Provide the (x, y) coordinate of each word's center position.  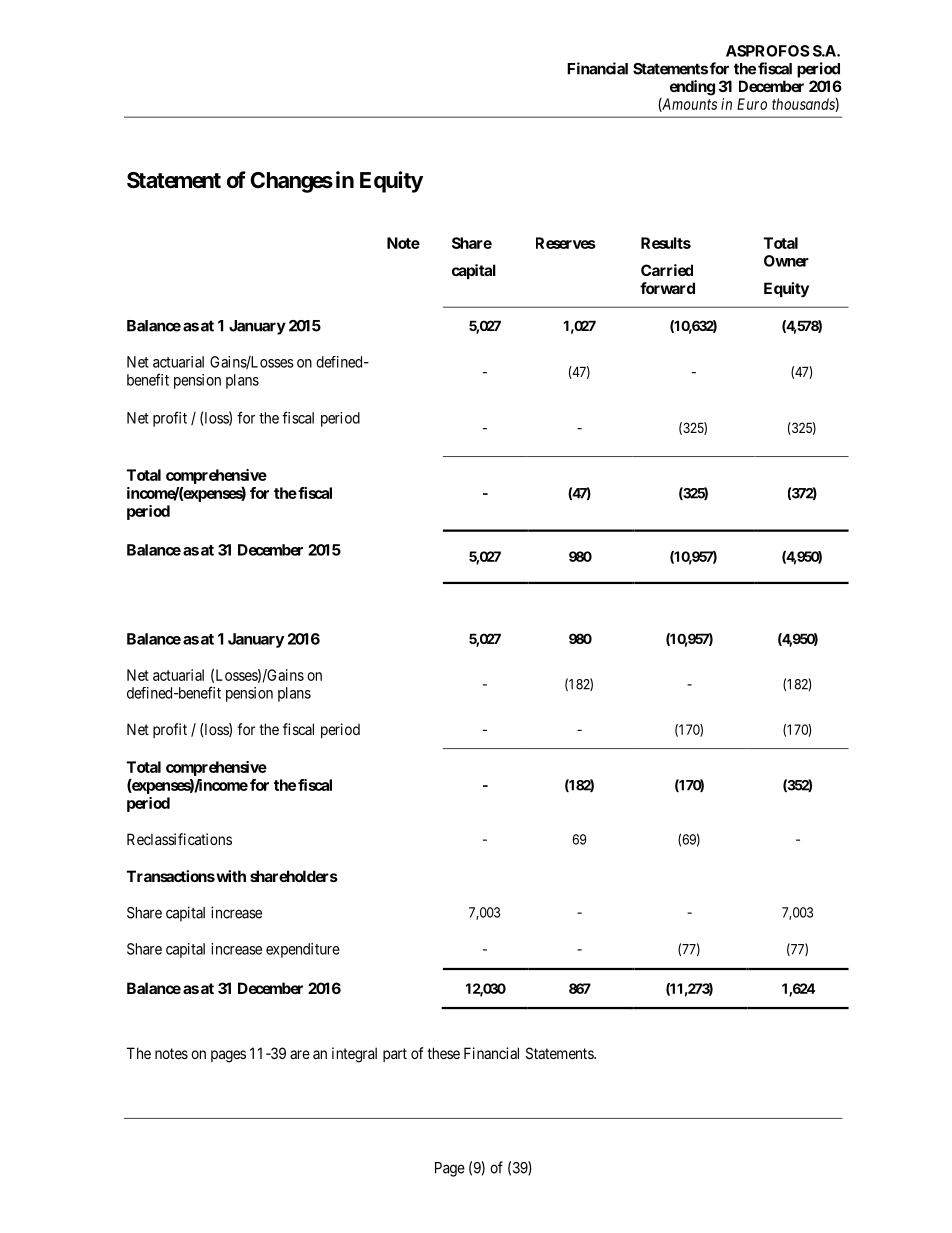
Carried (667, 270)
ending (692, 88)
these (443, 1053)
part (395, 1055)
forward (667, 288)
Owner (786, 261)
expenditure (303, 950)
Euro (752, 104)
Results (666, 243)
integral (354, 1055)
